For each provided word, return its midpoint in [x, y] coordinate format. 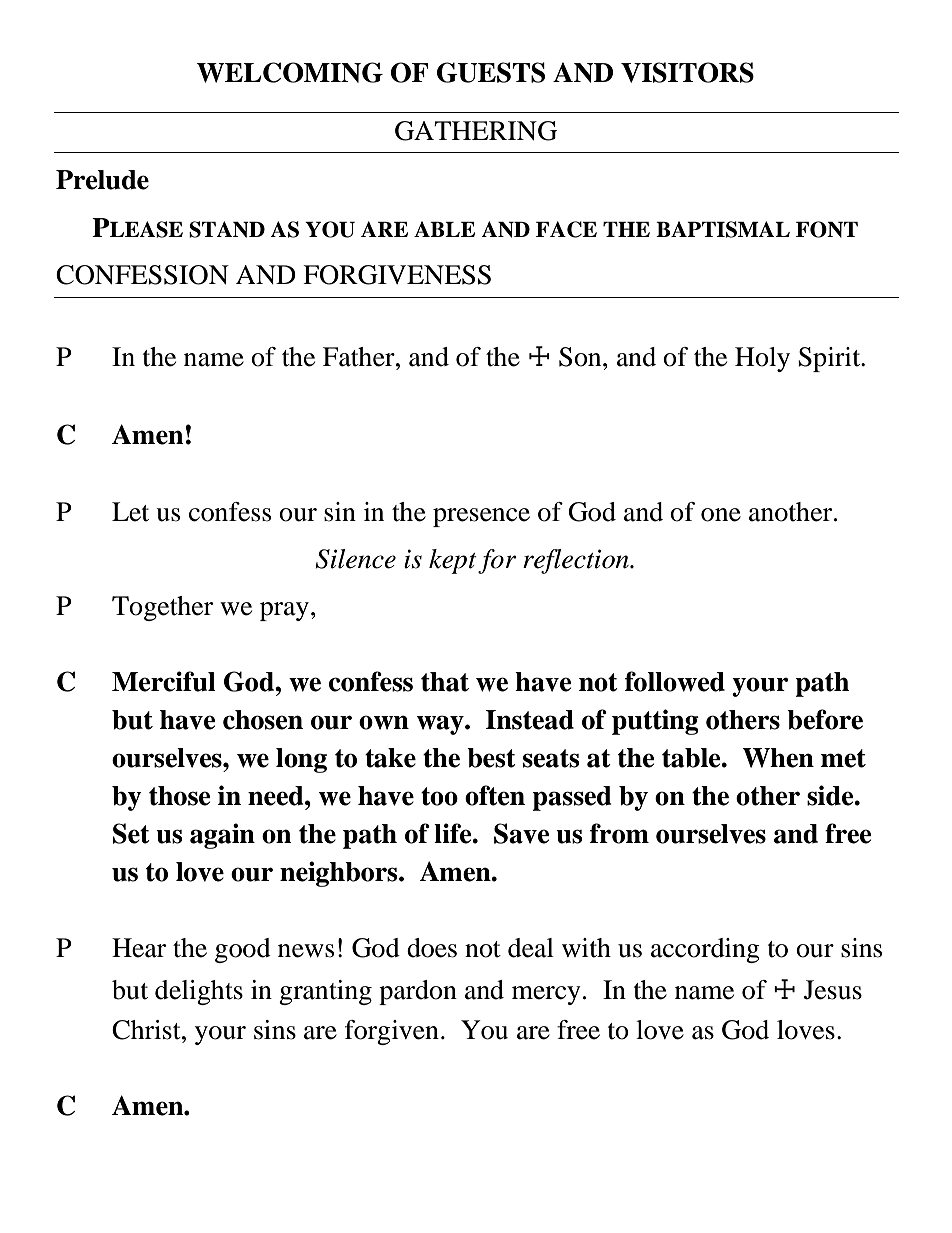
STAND [227, 229]
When [778, 758]
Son [581, 357]
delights [199, 992]
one [721, 515]
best [491, 758]
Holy [762, 359]
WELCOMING [290, 72]
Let [130, 512]
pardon [418, 992]
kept [453, 561]
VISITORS [687, 72]
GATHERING [476, 131]
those [180, 796]
